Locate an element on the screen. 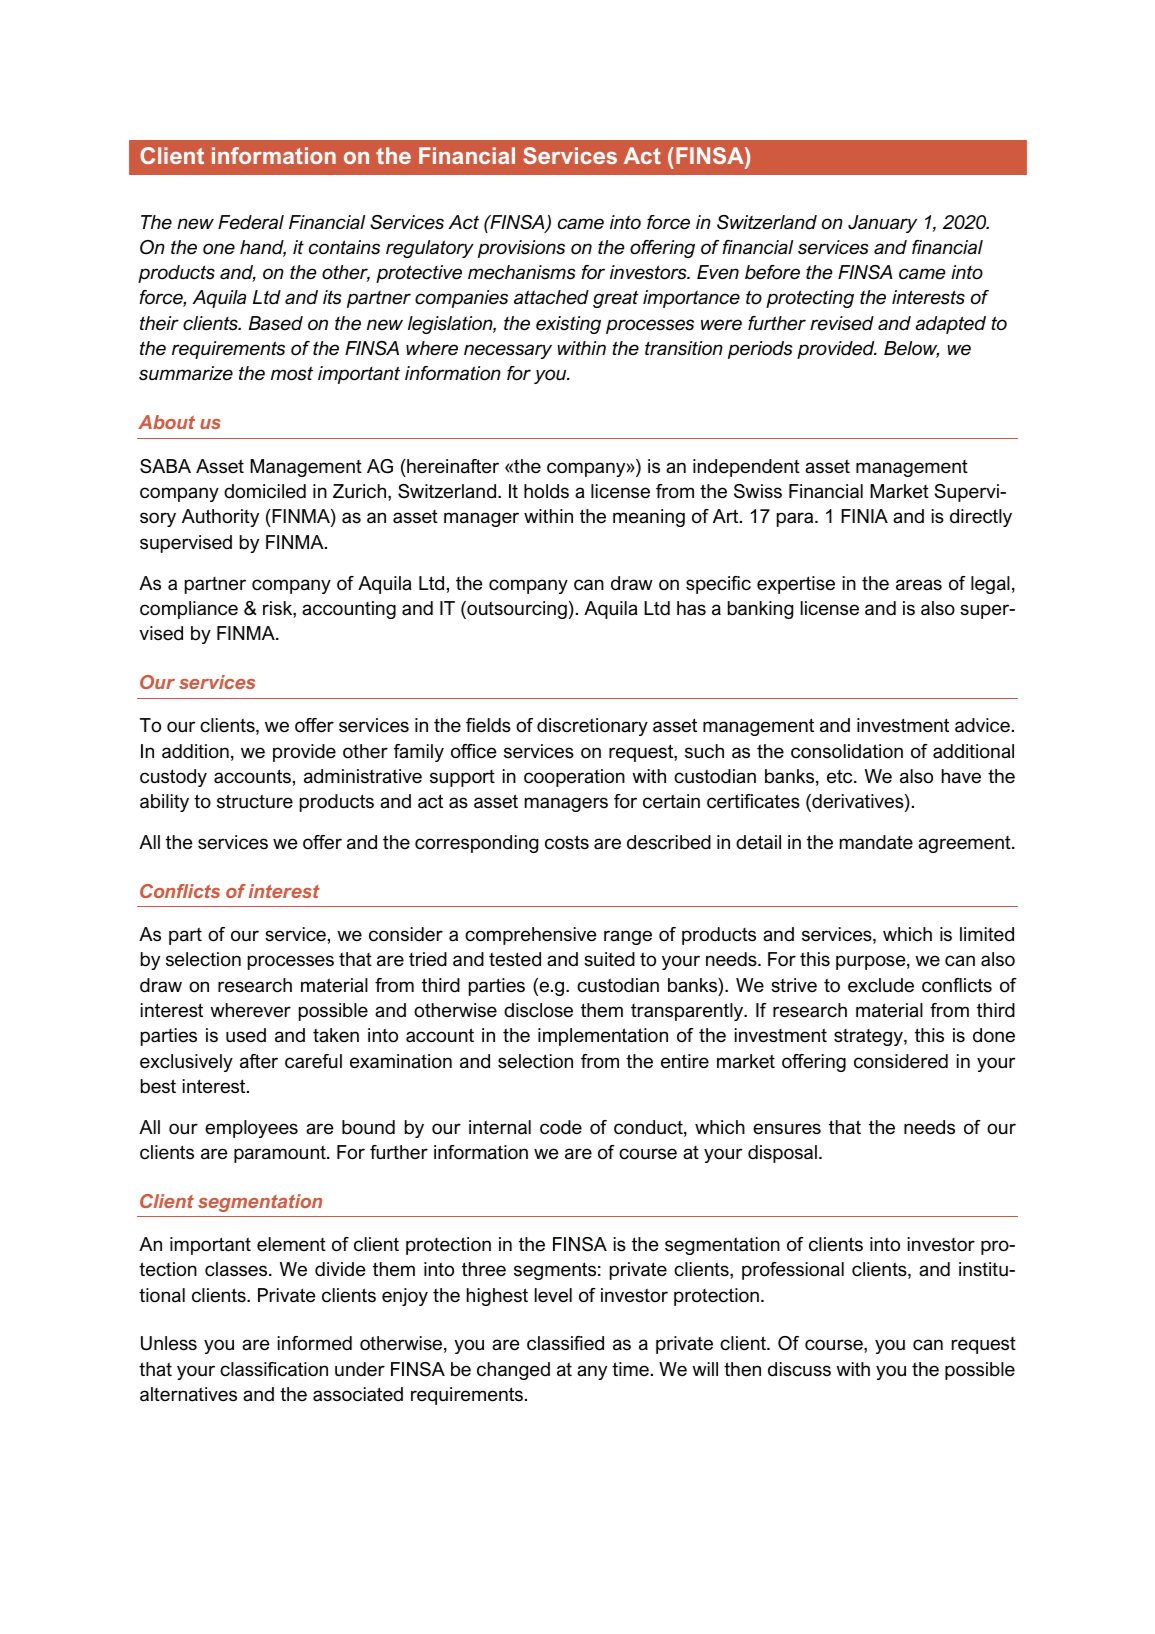  discuss is located at coordinates (799, 1369).
